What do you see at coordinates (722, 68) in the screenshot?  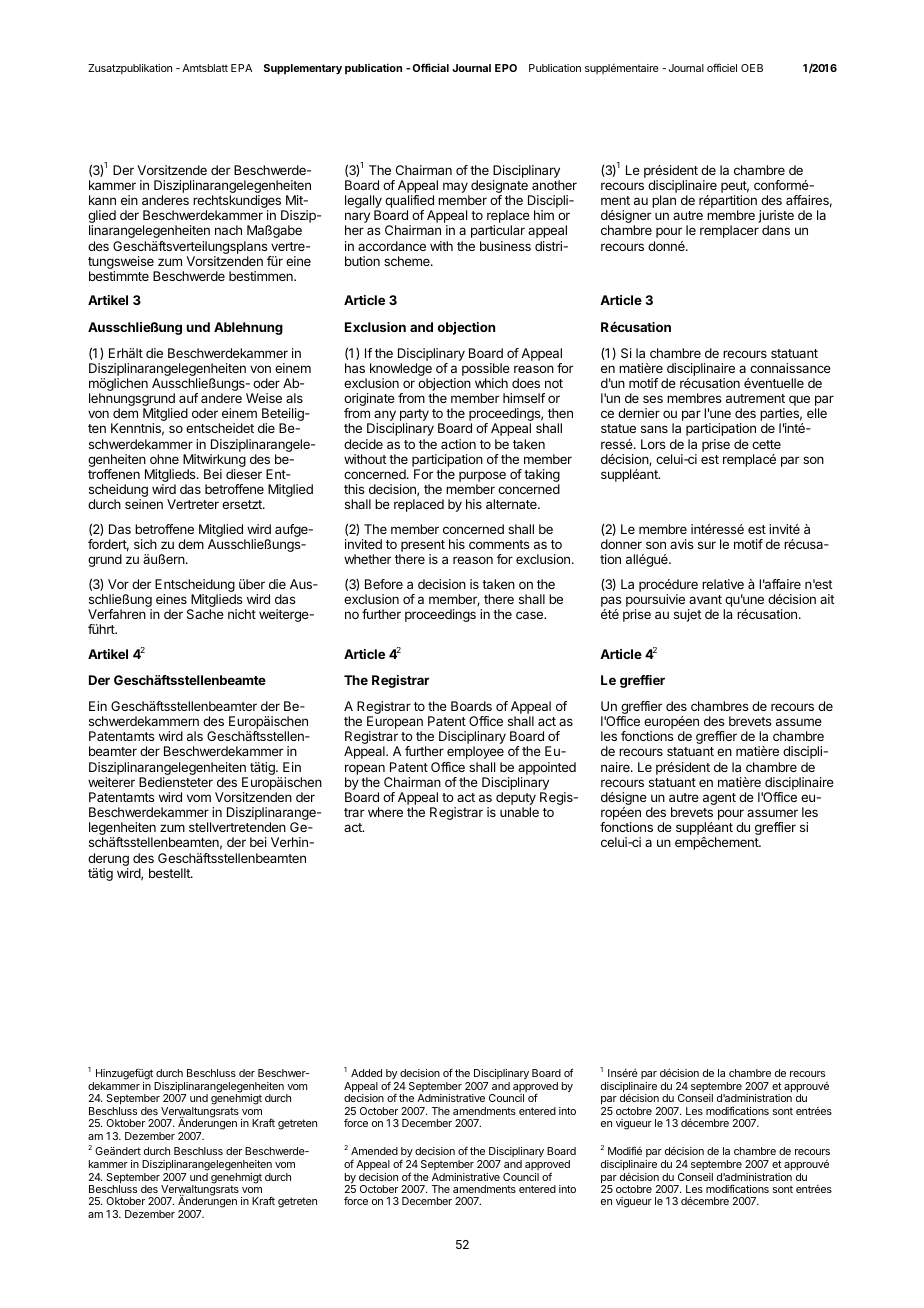 I see `officiel` at bounding box center [722, 68].
